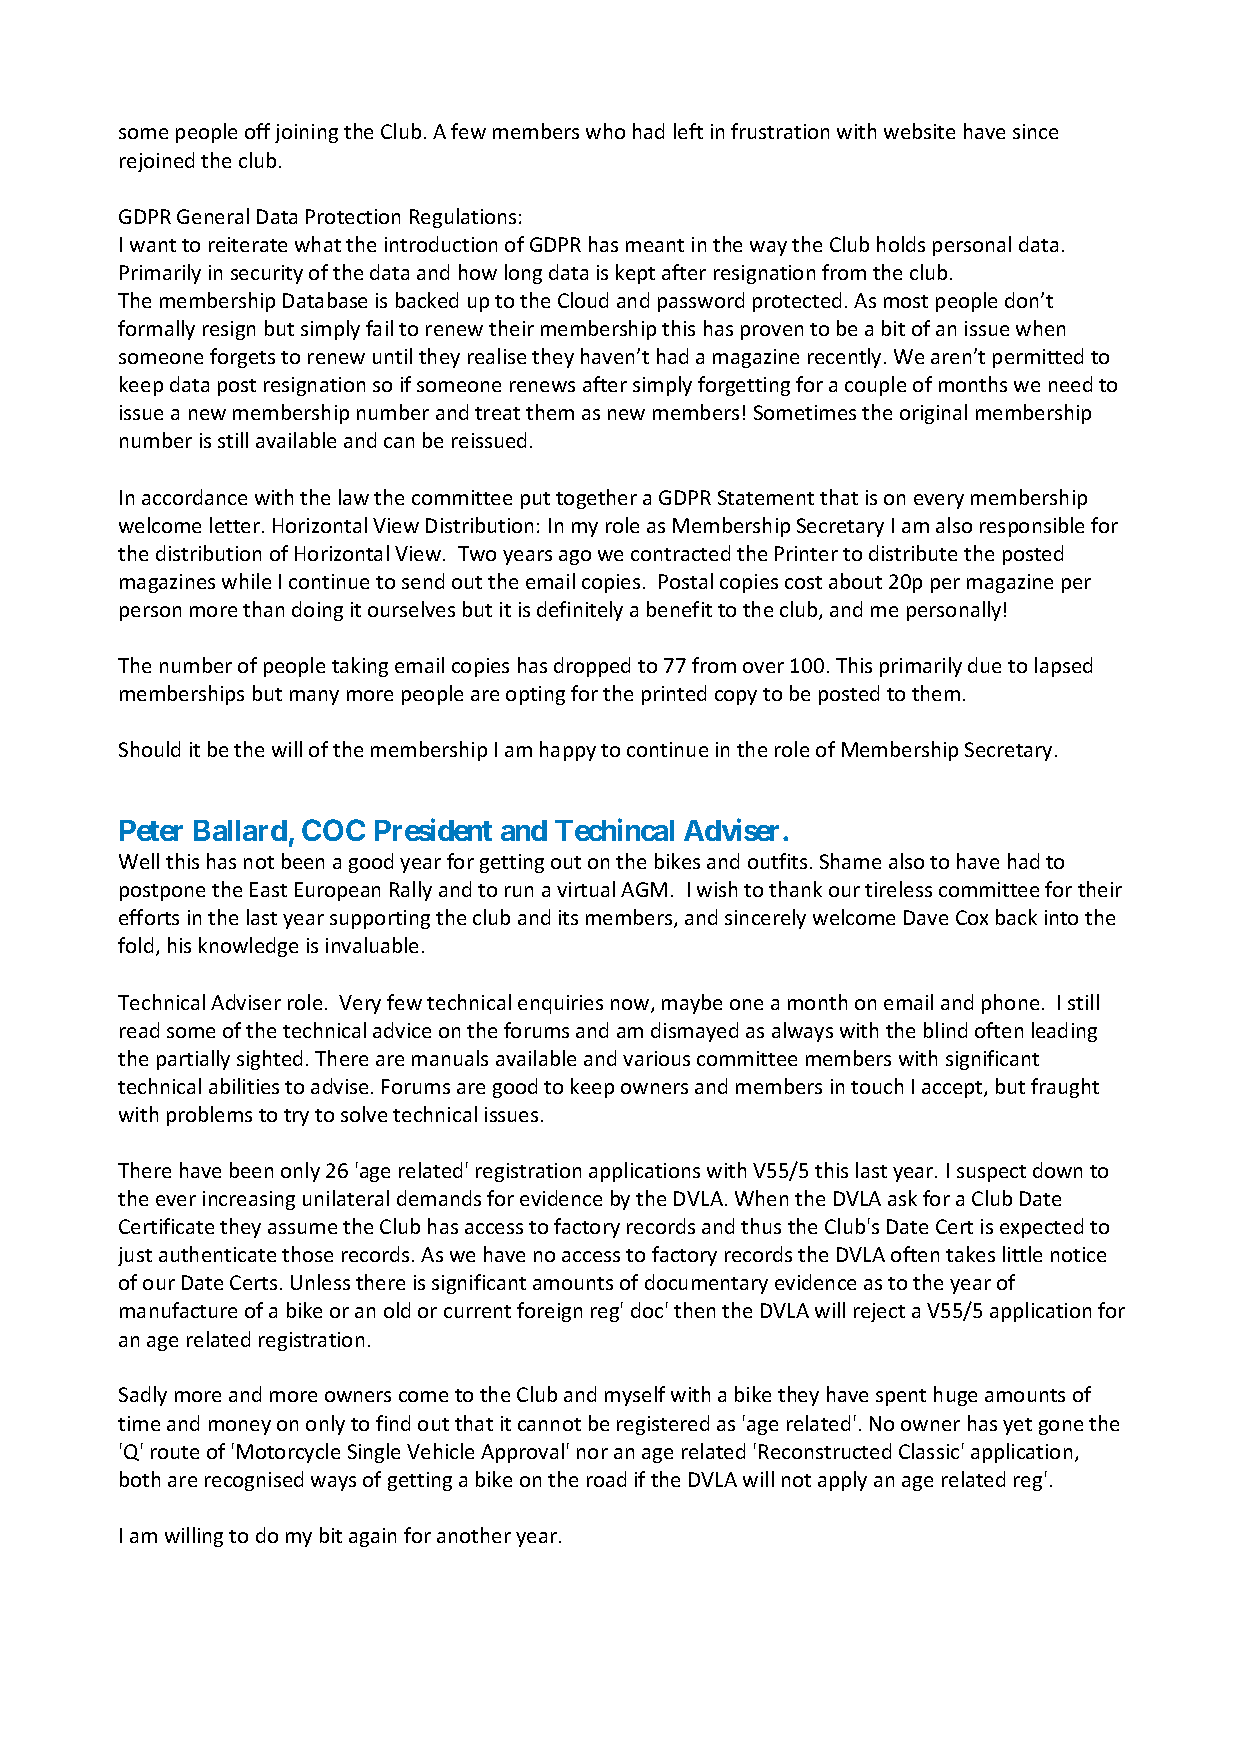  What do you see at coordinates (257, 131) in the screenshot?
I see `off` at bounding box center [257, 131].
